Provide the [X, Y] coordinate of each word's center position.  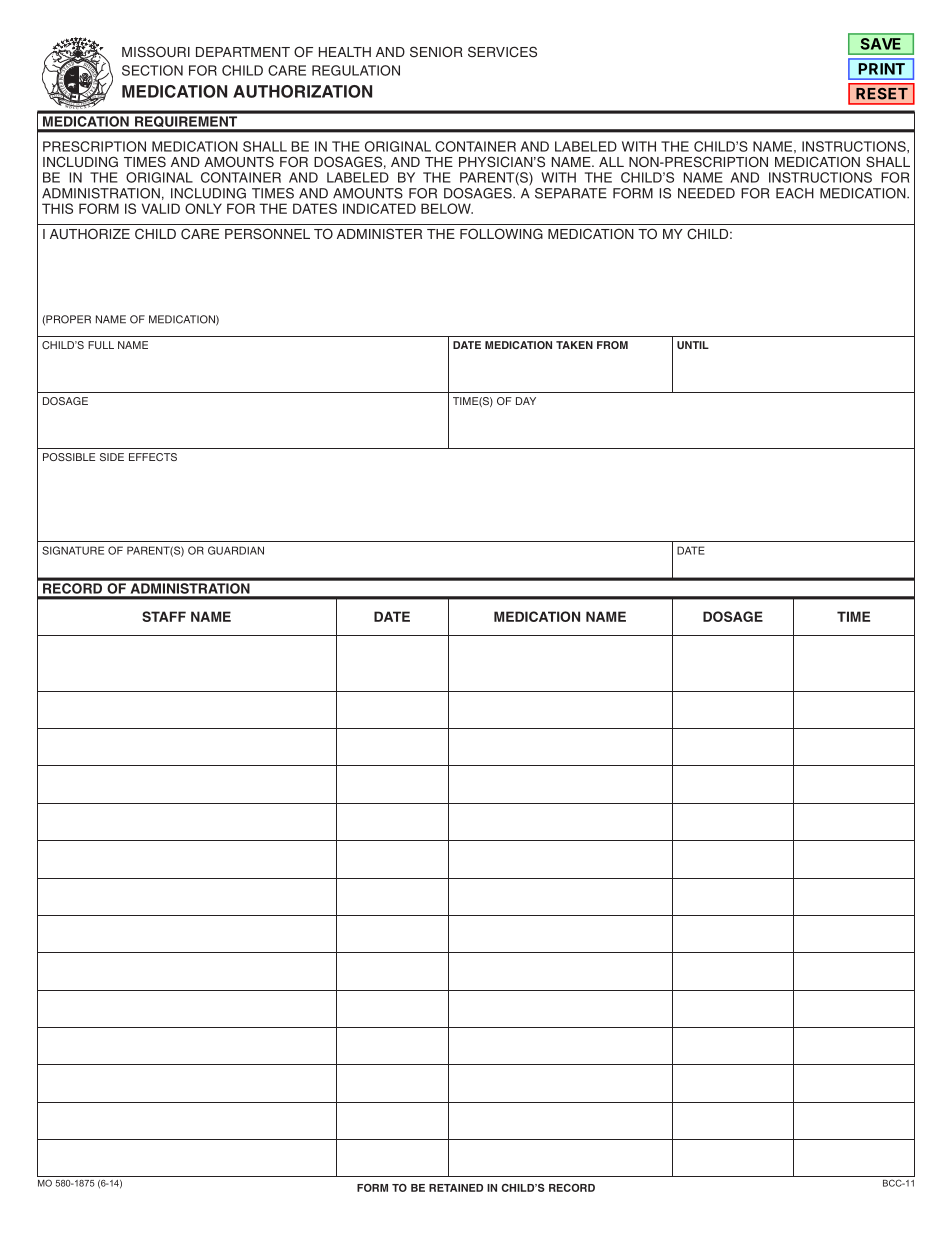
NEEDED [706, 193]
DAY [526, 401]
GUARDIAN [236, 550]
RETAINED [456, 1188]
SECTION [152, 70]
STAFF [164, 616]
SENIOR [436, 52]
